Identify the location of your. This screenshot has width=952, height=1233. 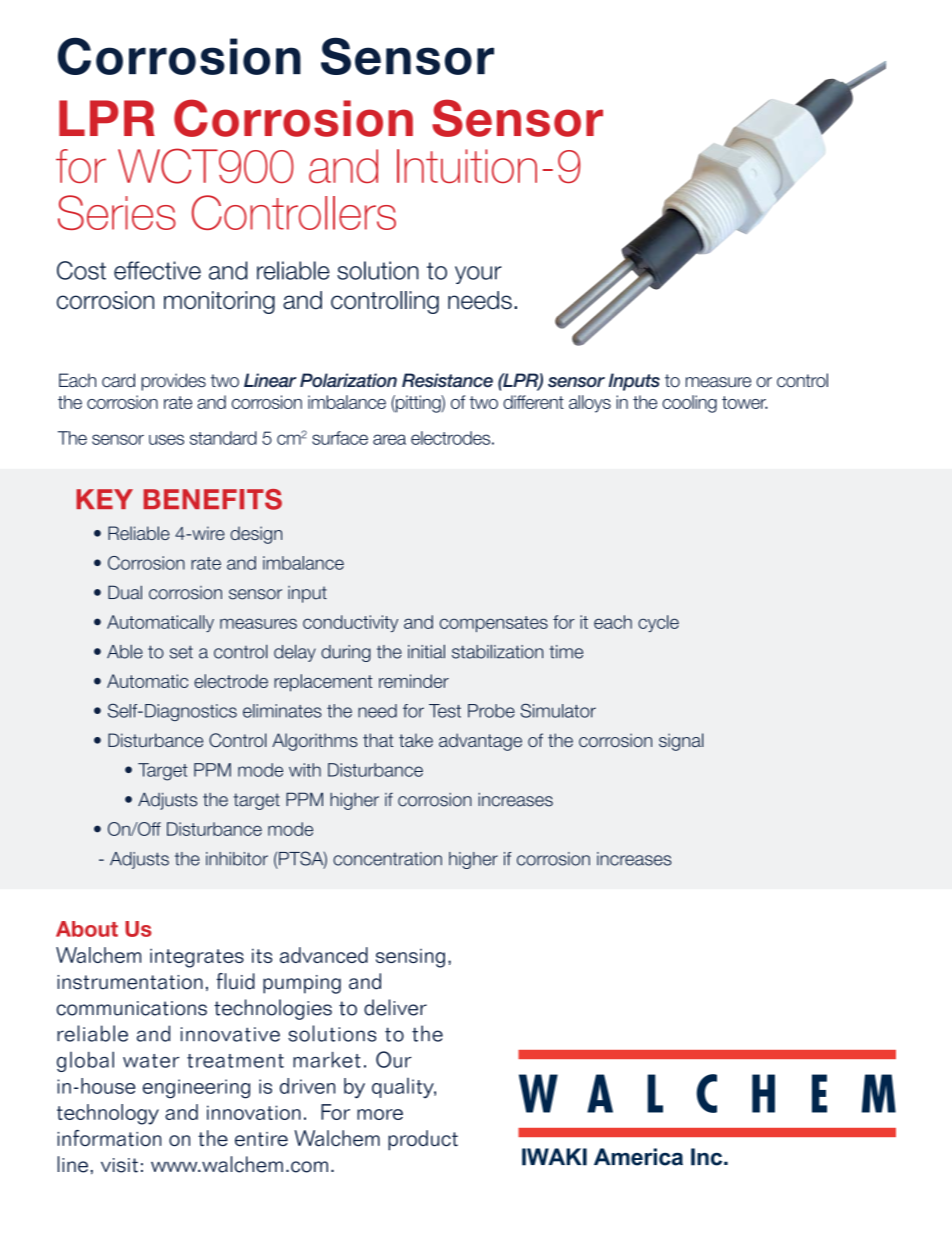
(478, 275).
